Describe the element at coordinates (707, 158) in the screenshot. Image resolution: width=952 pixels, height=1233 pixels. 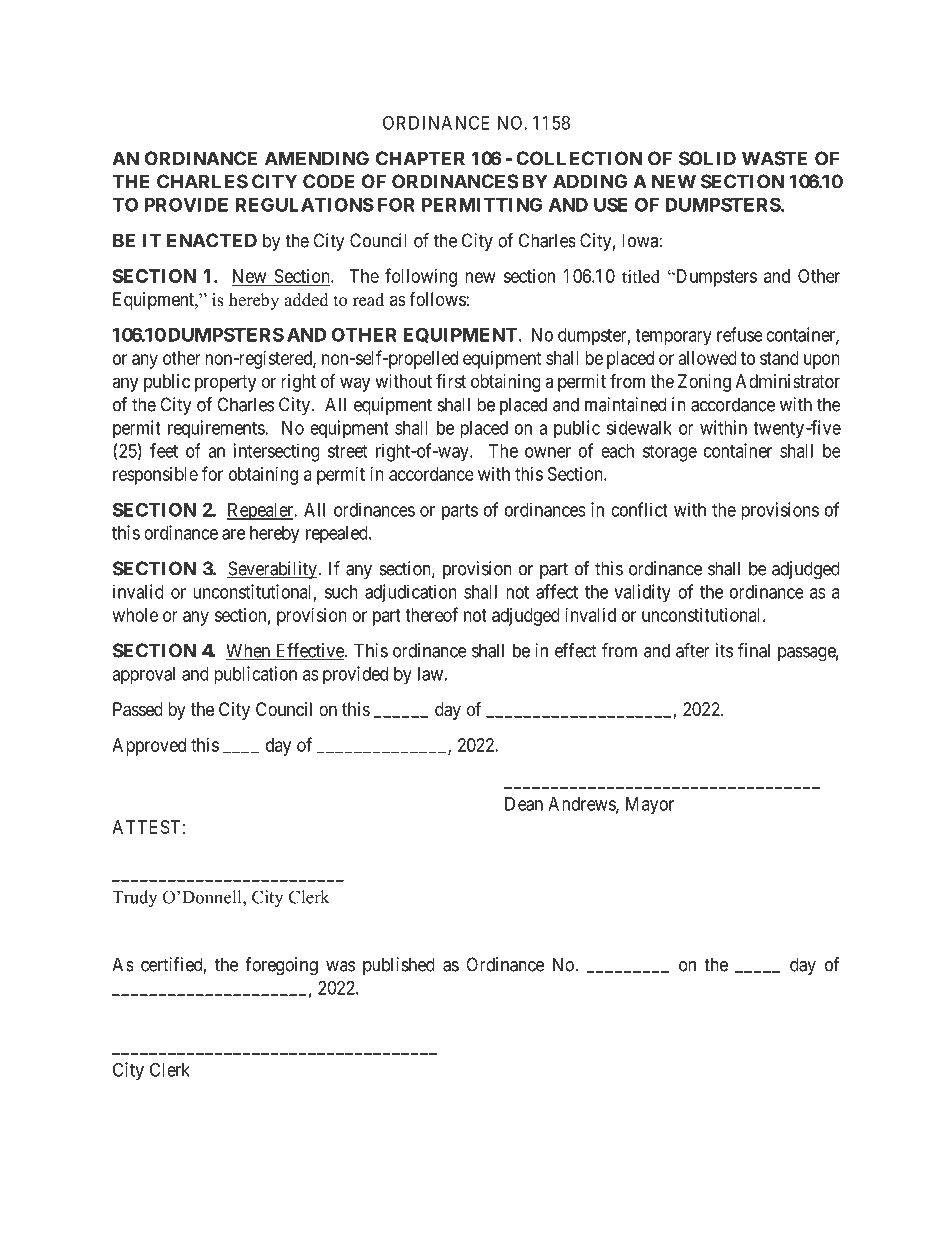
I see `SOLID` at that location.
